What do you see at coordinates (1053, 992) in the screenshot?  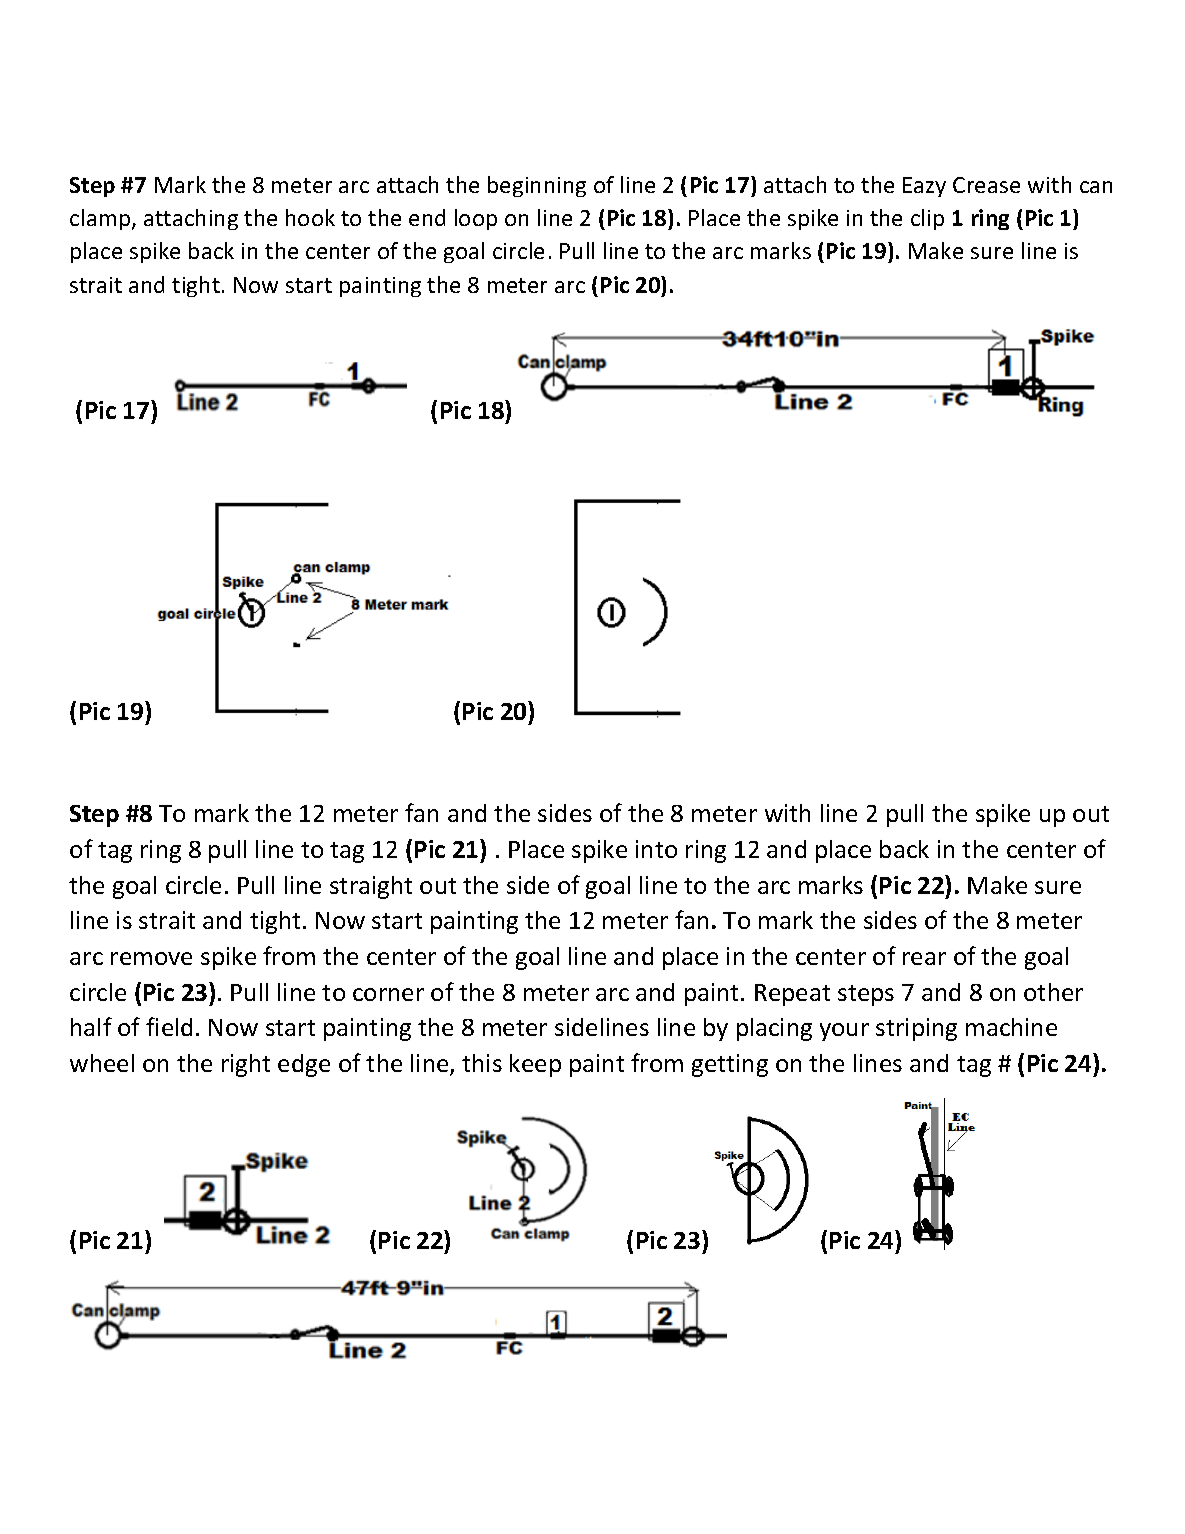 I see `other` at bounding box center [1053, 992].
